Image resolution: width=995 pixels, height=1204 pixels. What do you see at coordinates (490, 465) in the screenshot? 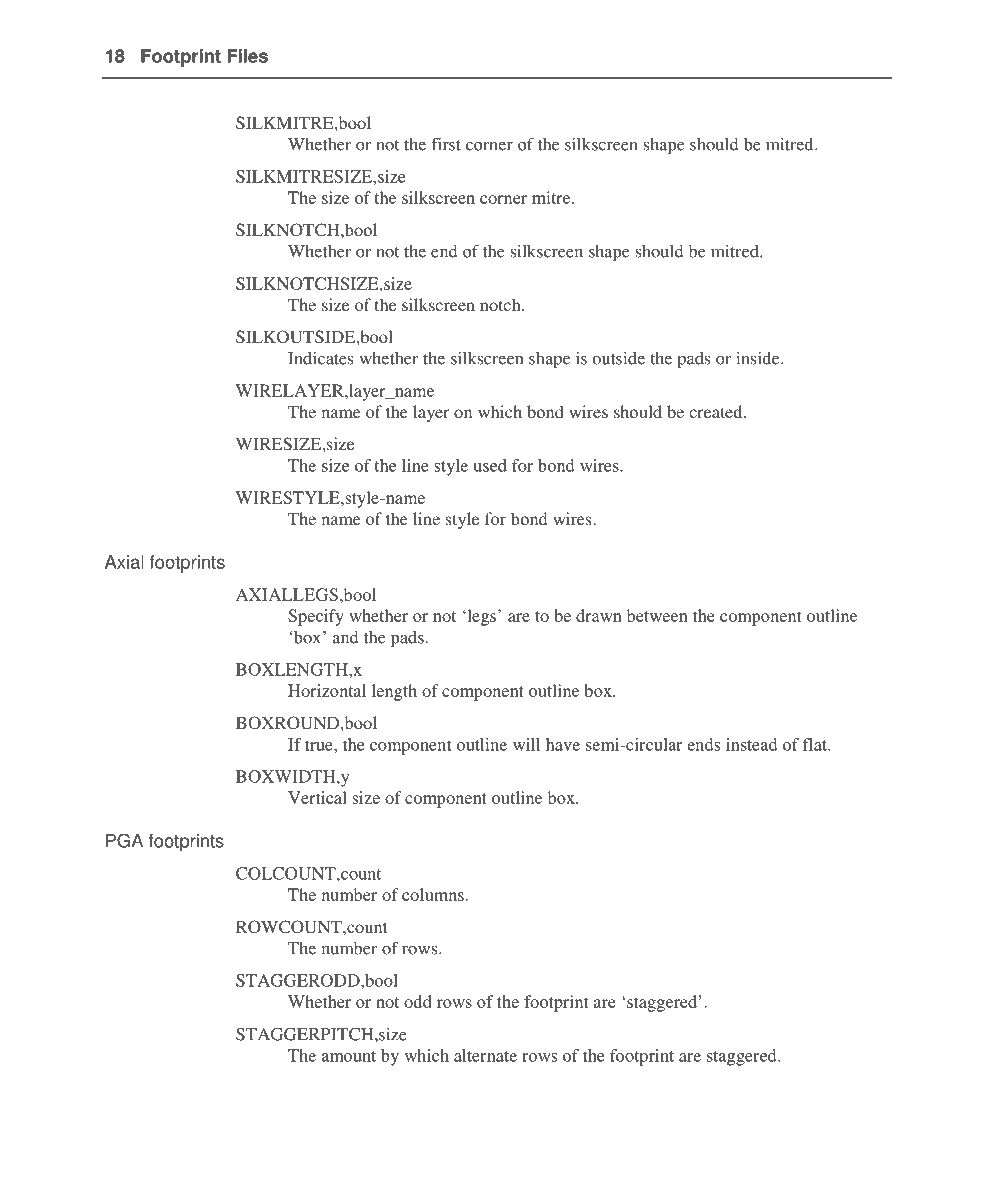
I see `used` at bounding box center [490, 465].
